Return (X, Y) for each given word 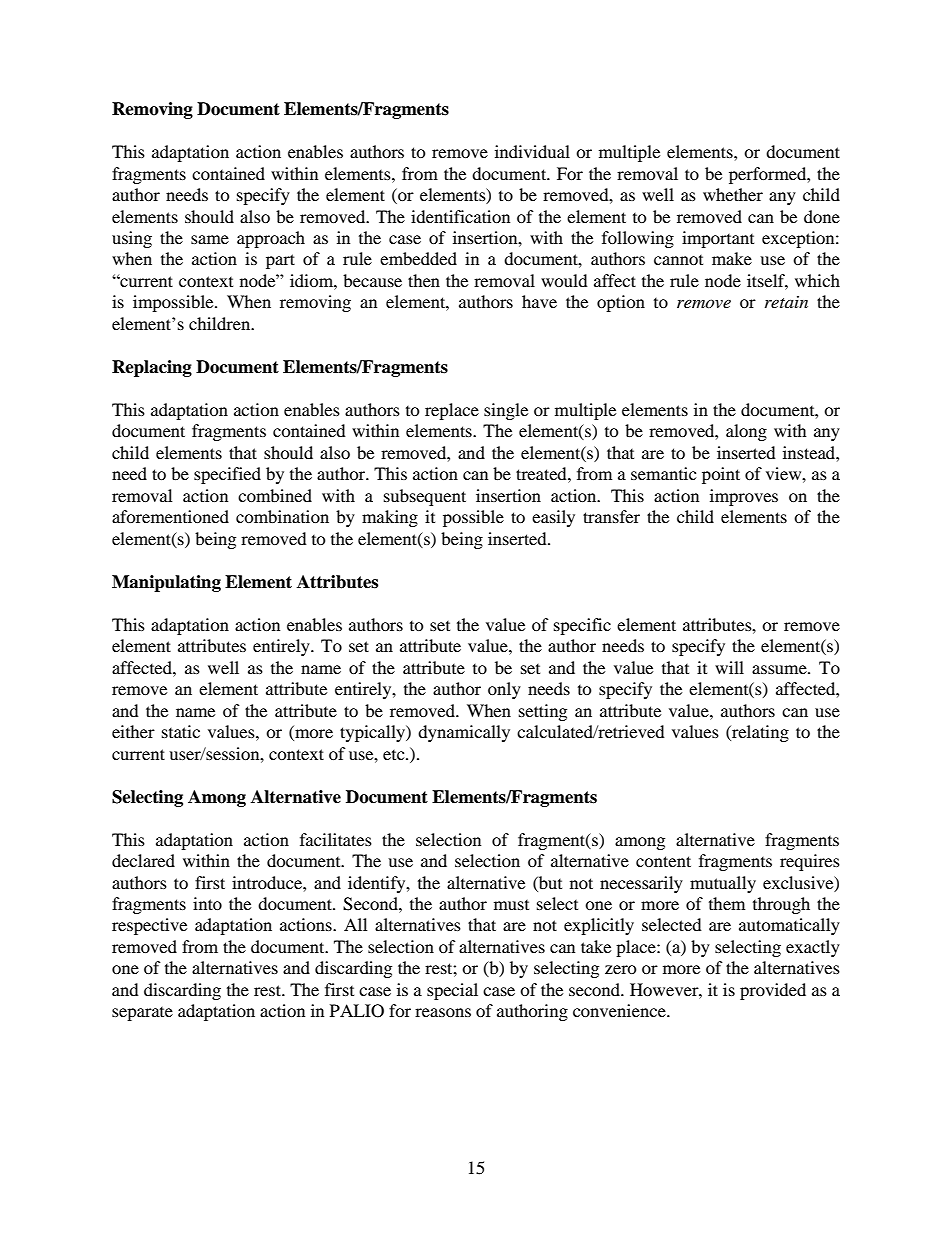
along (746, 432)
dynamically (464, 733)
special (452, 991)
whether (733, 194)
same (210, 239)
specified (227, 475)
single (506, 411)
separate (142, 1014)
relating (759, 733)
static (181, 731)
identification (460, 216)
